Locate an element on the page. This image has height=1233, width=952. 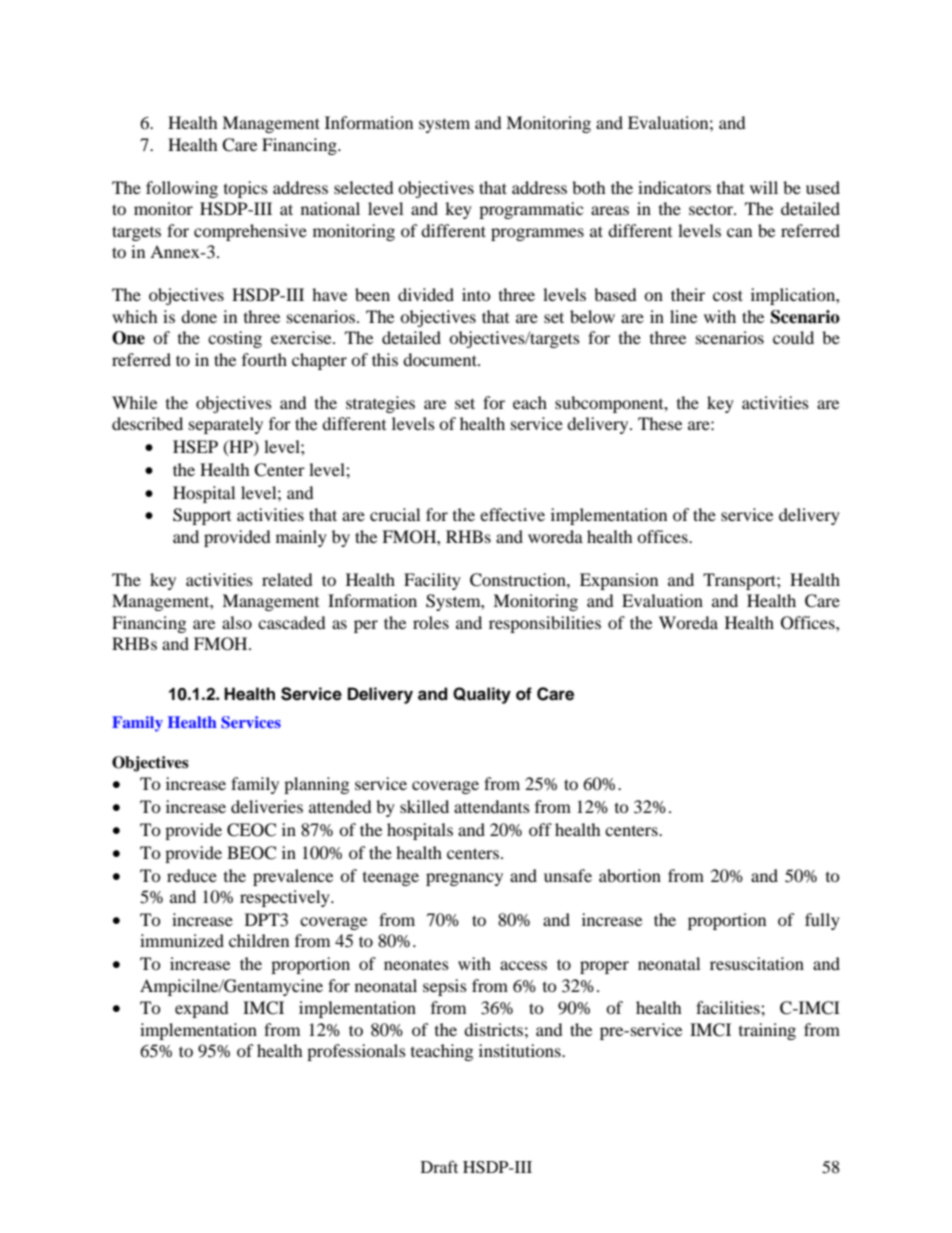
access is located at coordinates (523, 965).
